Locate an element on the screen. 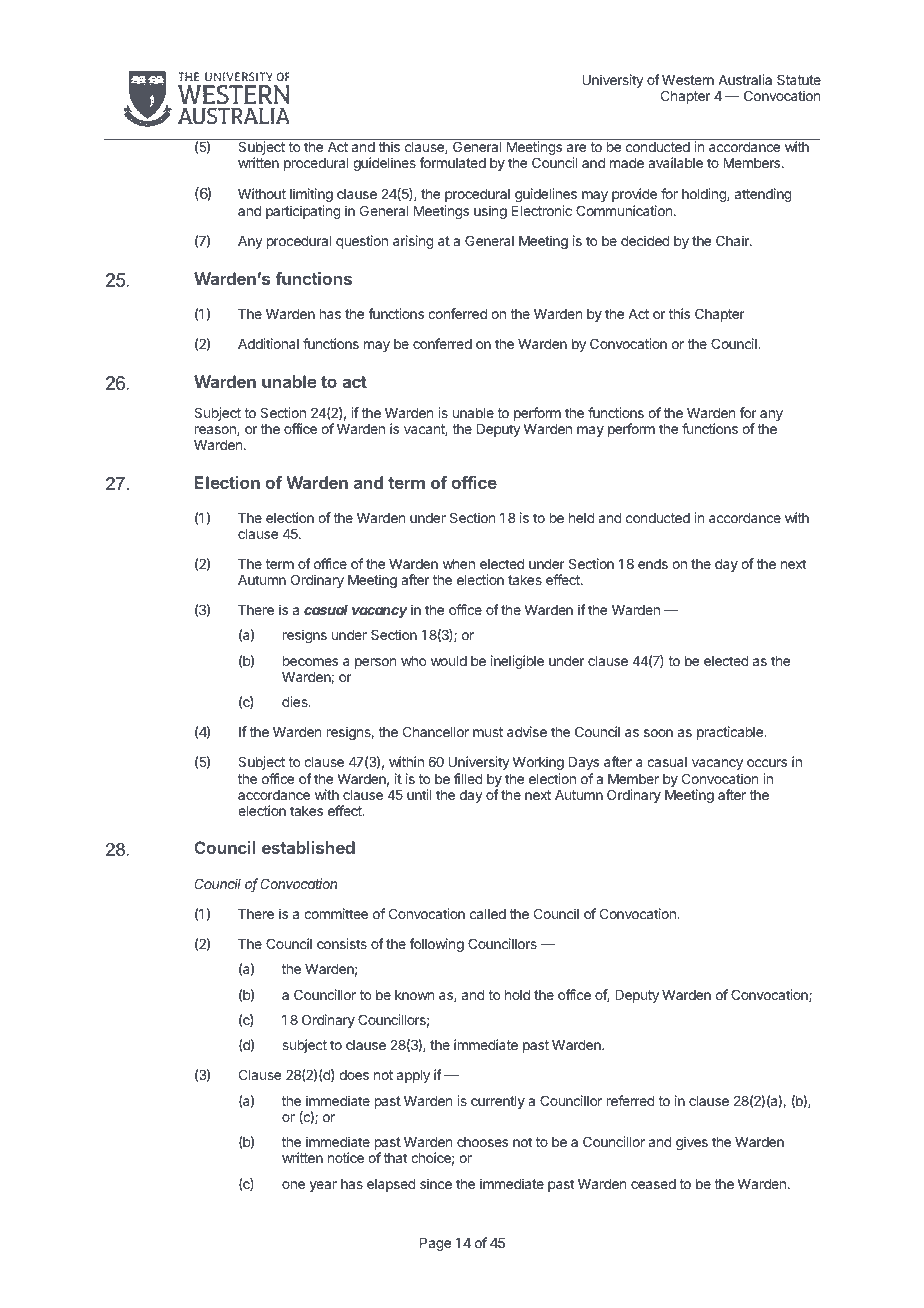  practicable is located at coordinates (731, 733).
